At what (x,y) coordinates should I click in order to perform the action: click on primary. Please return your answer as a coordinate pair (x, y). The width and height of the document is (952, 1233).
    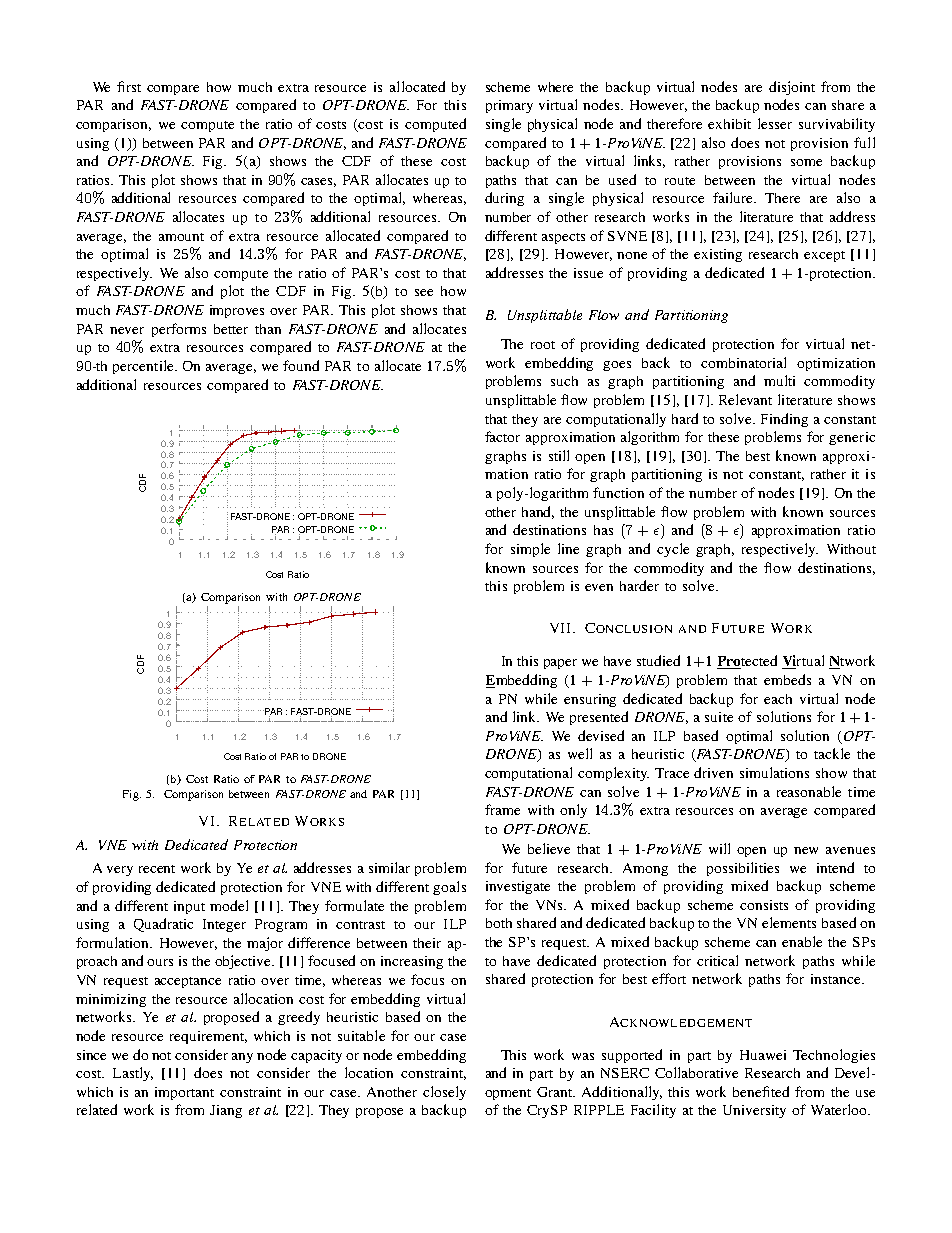
    Looking at the image, I should click on (509, 106).
